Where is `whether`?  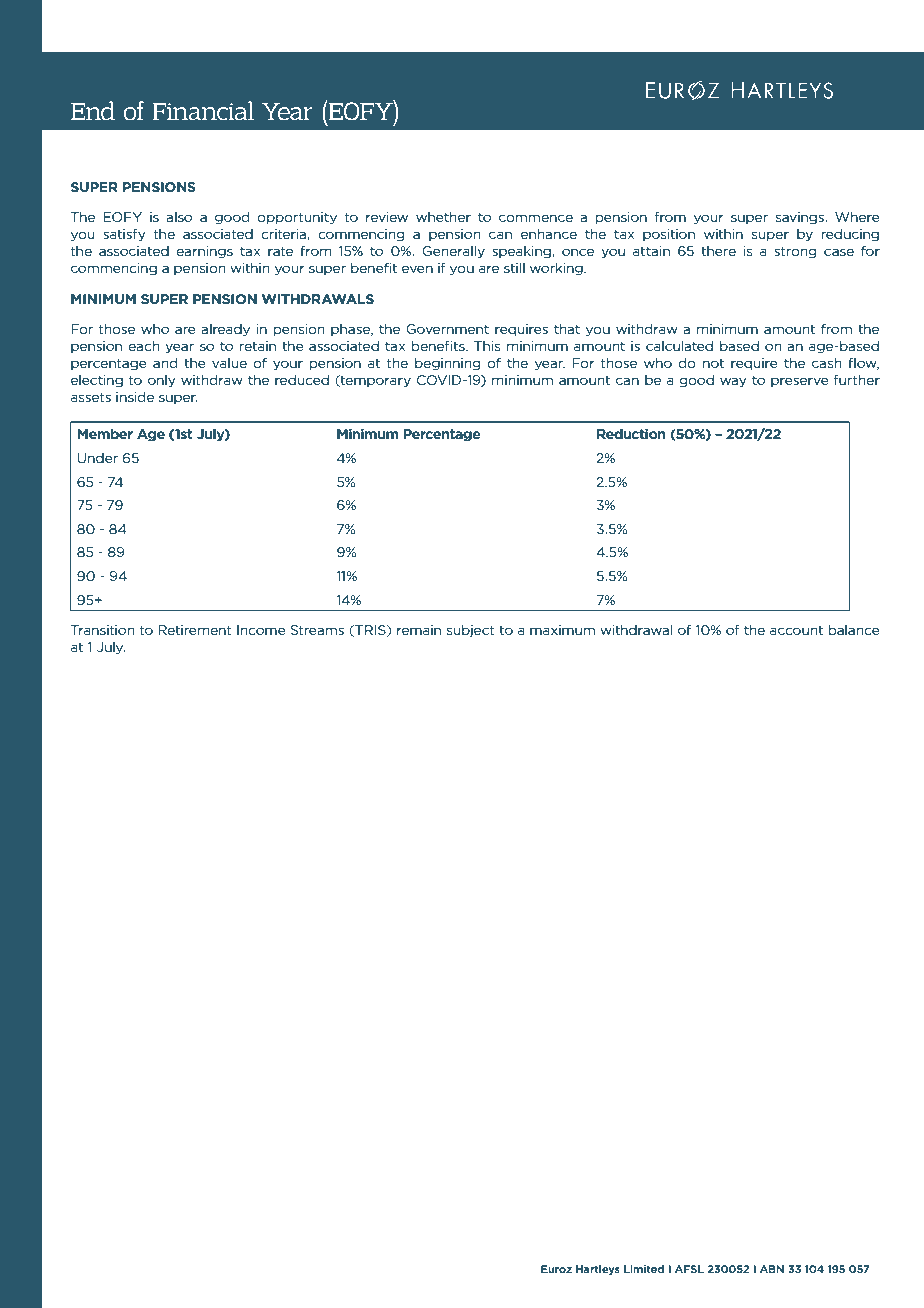 whether is located at coordinates (443, 217).
